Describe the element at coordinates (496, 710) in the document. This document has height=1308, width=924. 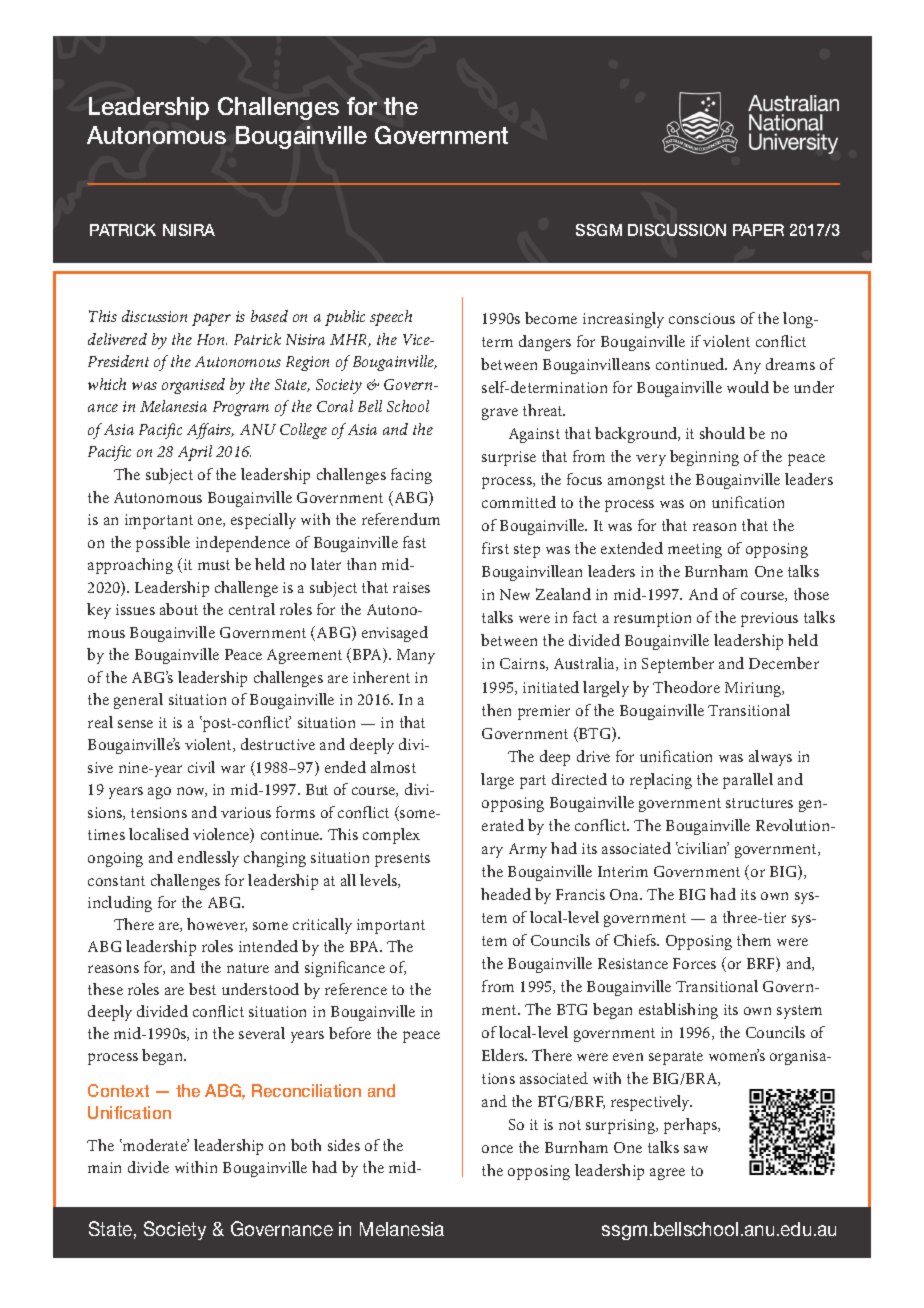
I see `then` at that location.
